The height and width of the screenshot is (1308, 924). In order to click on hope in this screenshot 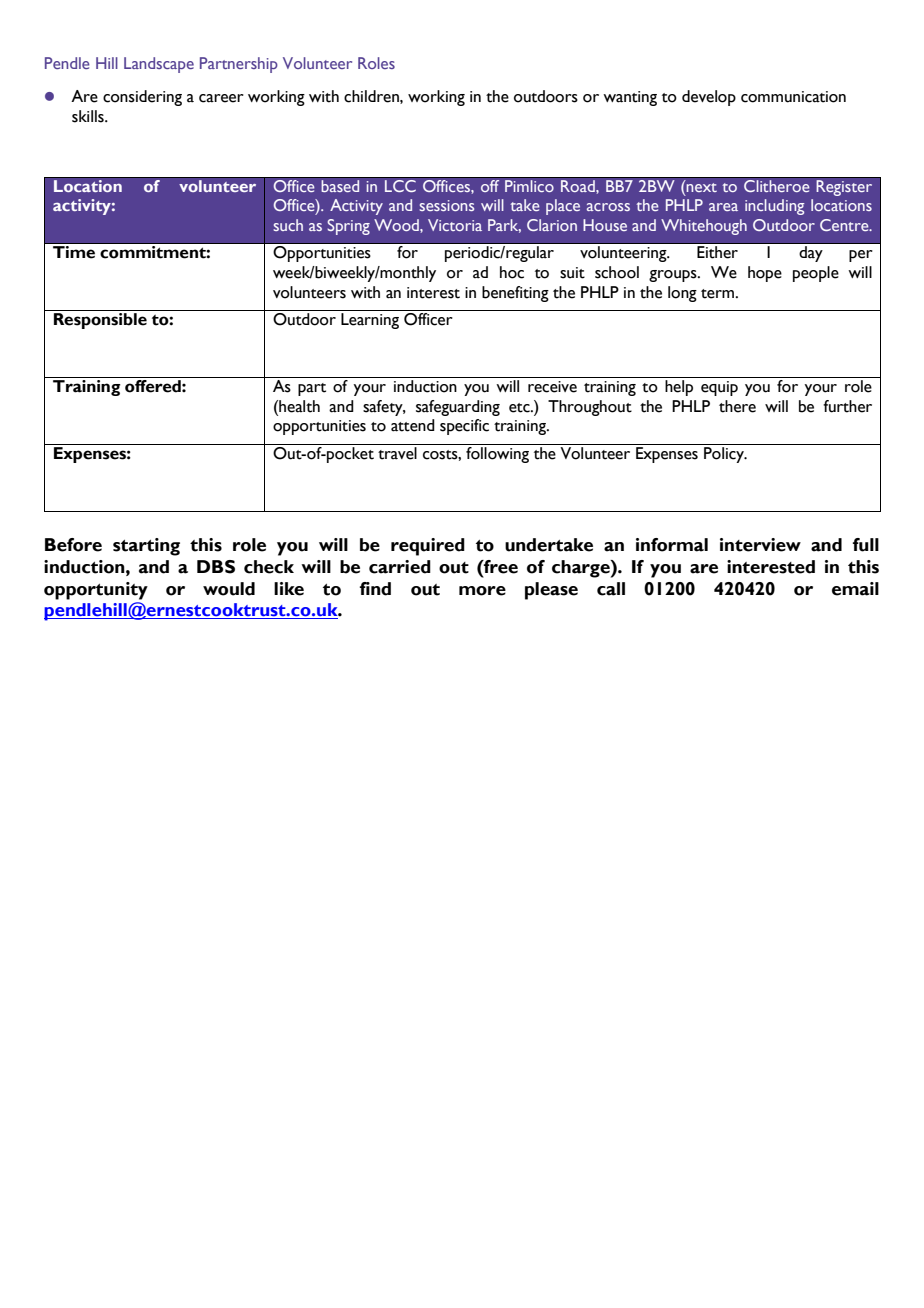, I will do `click(765, 274)`.
